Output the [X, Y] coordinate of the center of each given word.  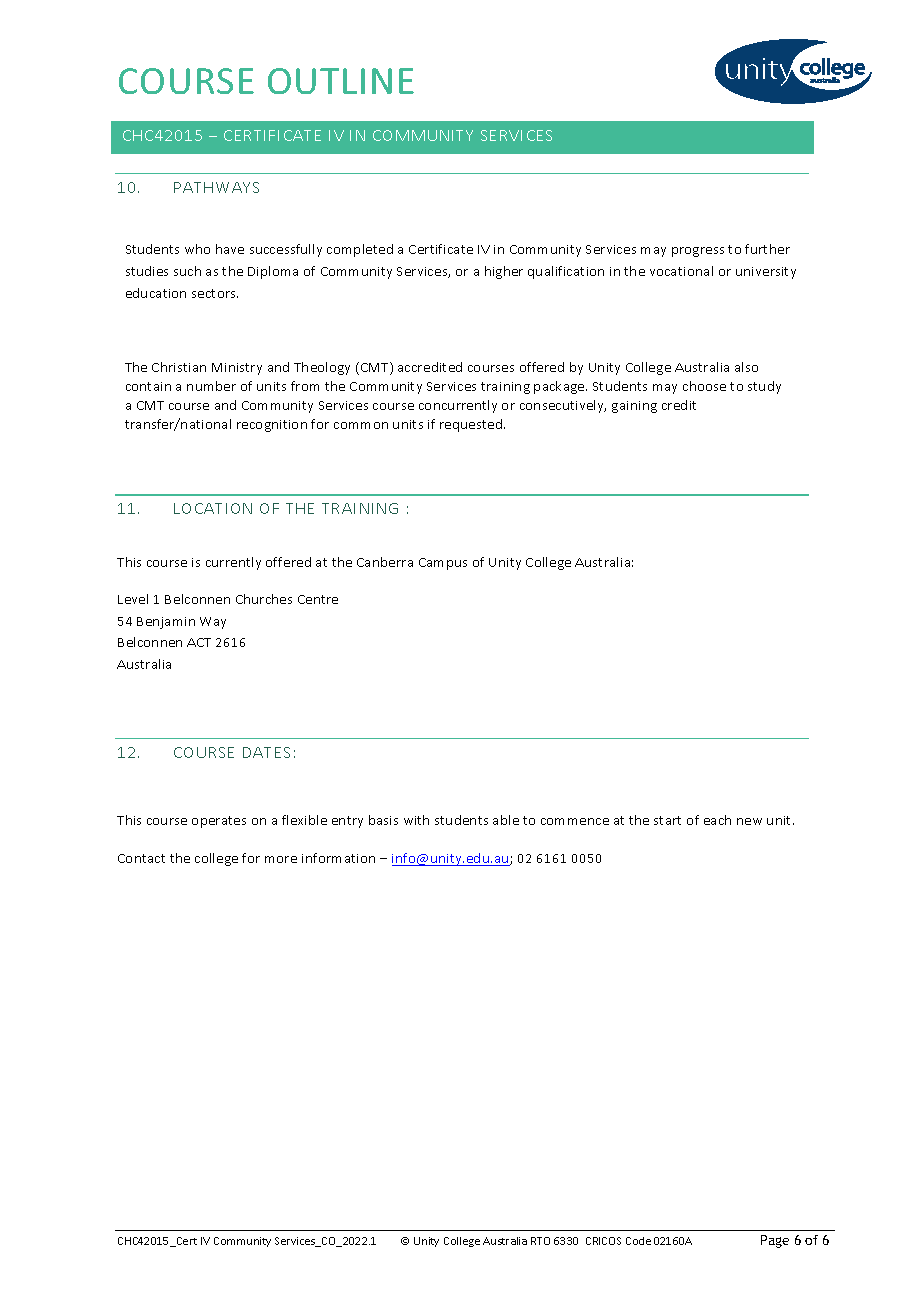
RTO [540, 1241]
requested [472, 425]
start [667, 820]
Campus [443, 564]
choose [704, 386]
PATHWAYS [216, 187]
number [211, 386]
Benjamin [166, 623]
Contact [141, 858]
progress [698, 252]
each [717, 820]
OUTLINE [341, 81]
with [416, 820]
